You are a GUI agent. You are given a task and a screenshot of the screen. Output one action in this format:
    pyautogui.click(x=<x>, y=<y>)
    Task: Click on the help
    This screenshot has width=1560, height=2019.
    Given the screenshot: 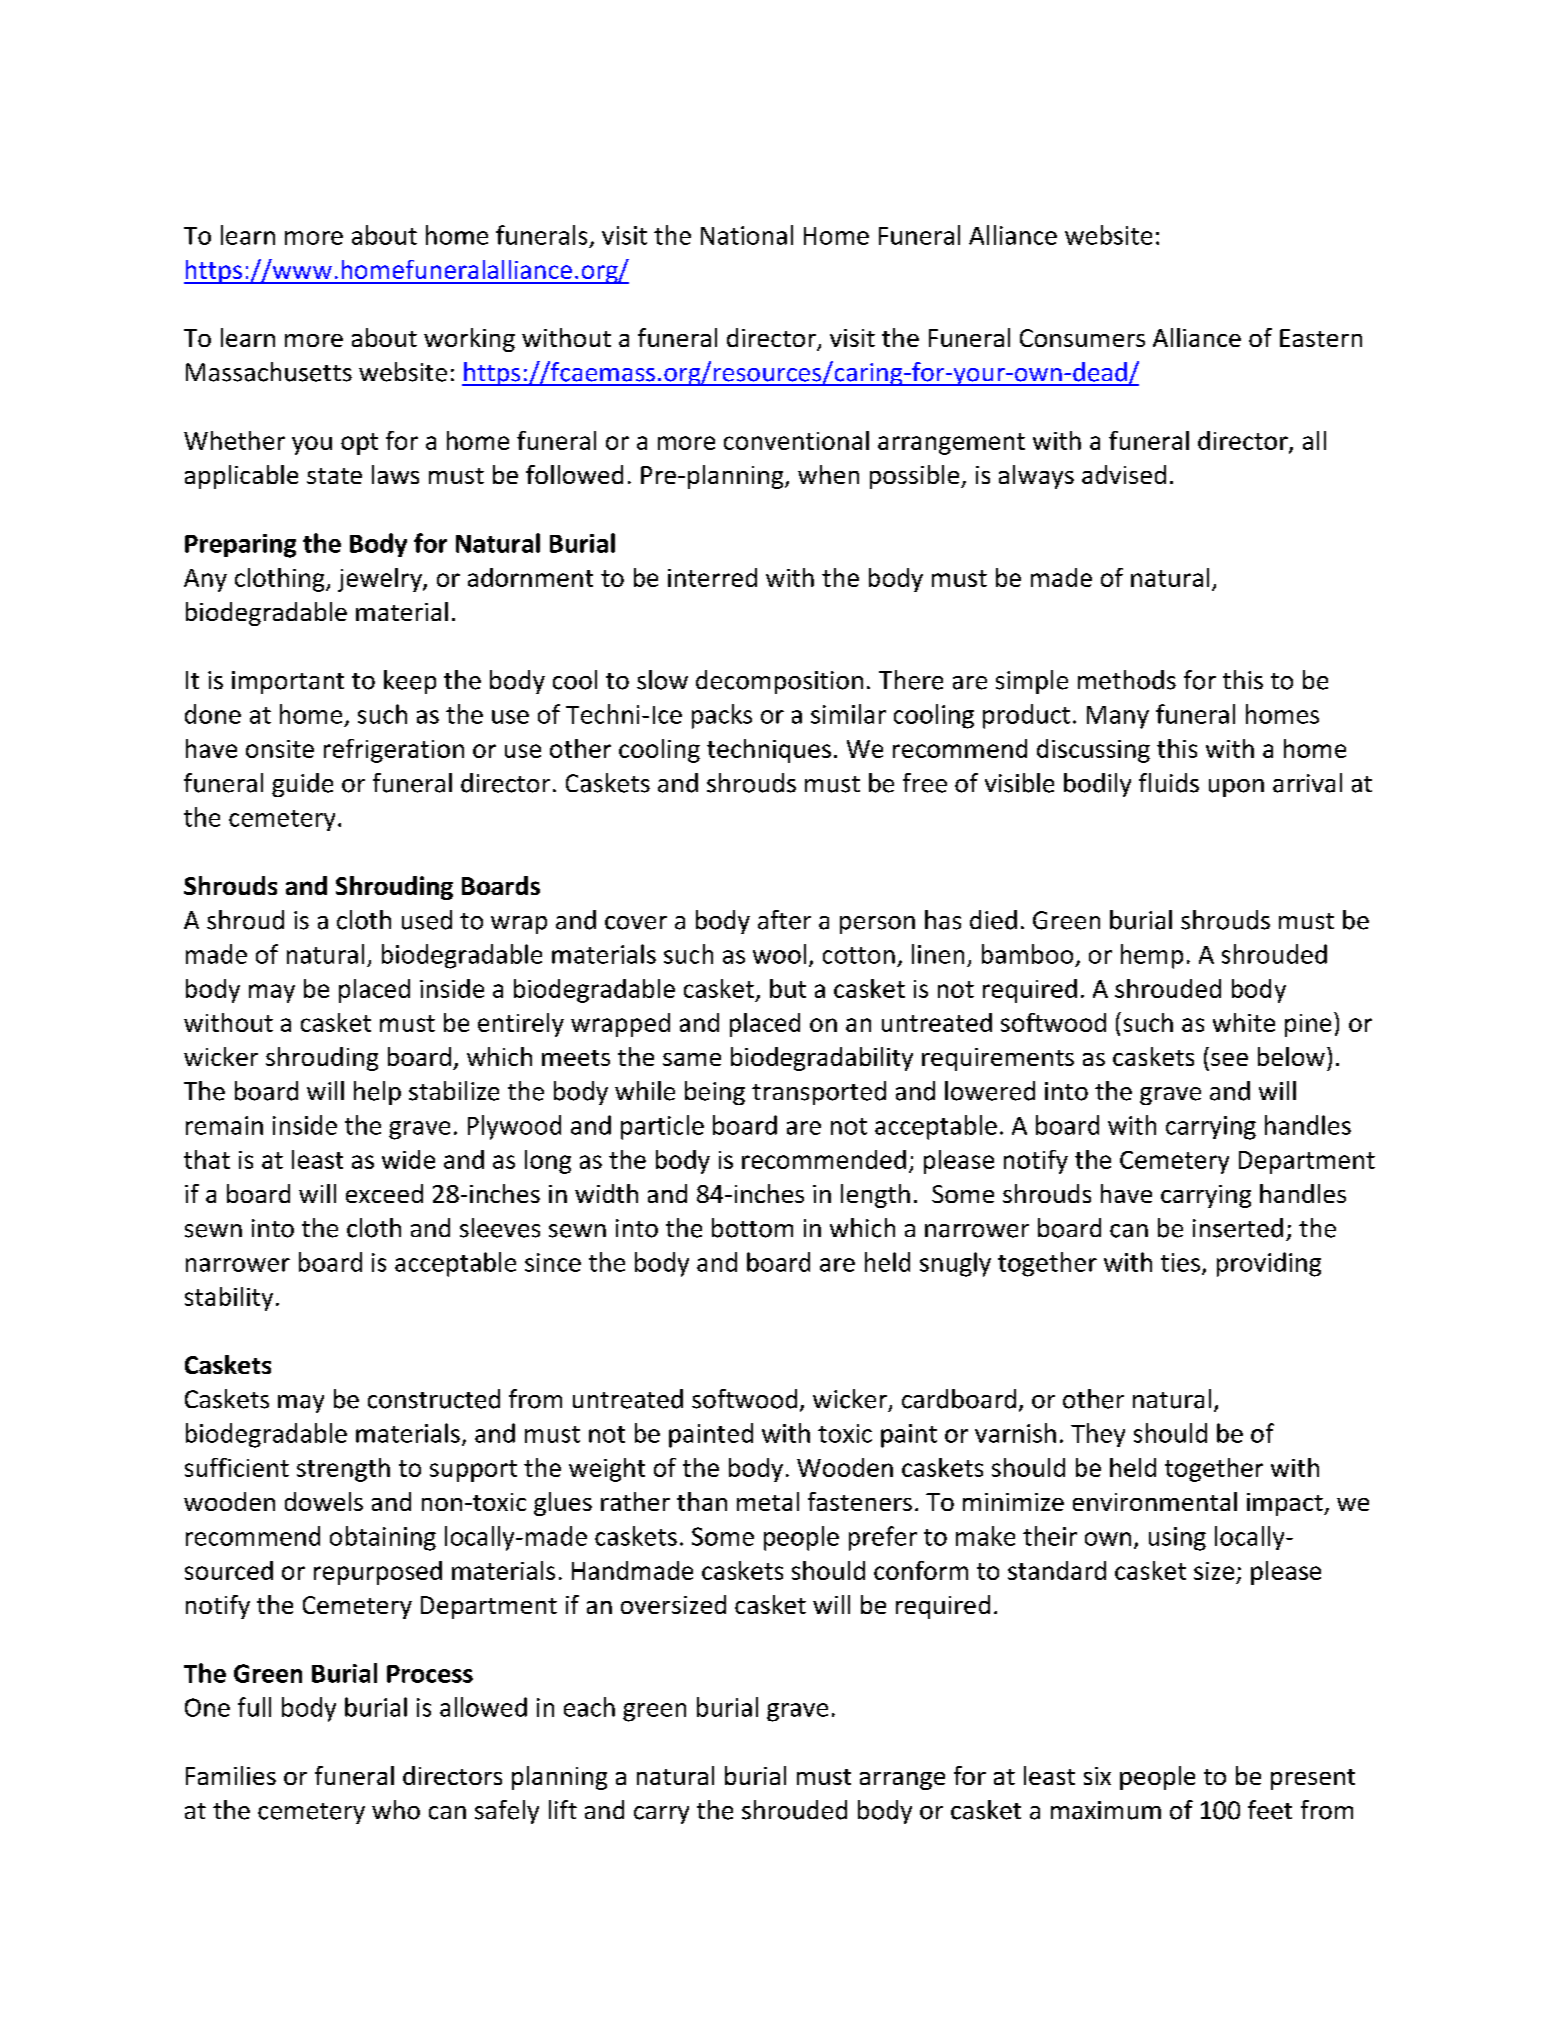 What is the action you would take?
    pyautogui.click(x=377, y=1093)
